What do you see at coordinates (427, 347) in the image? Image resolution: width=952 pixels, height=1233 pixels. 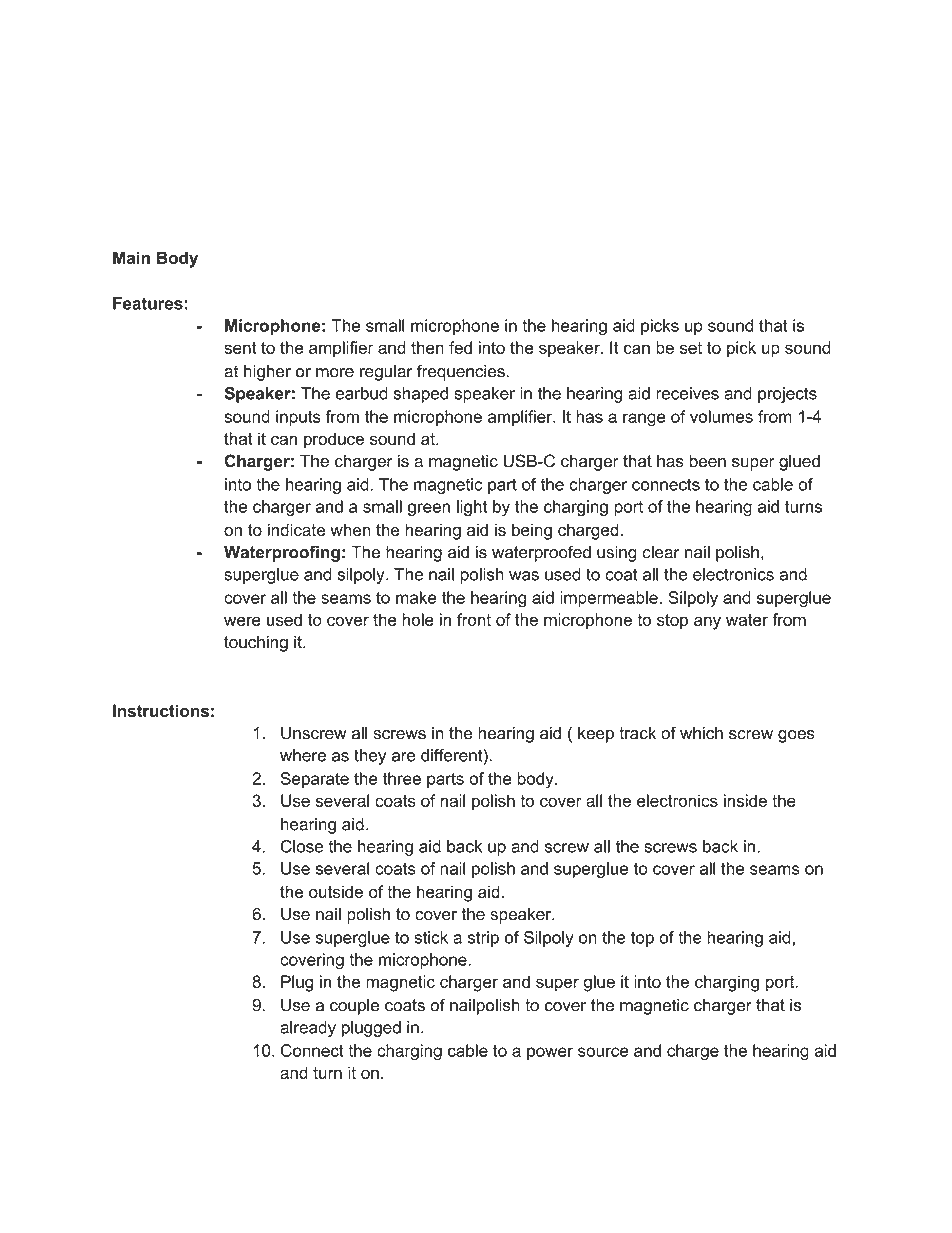 I see `then` at bounding box center [427, 347].
